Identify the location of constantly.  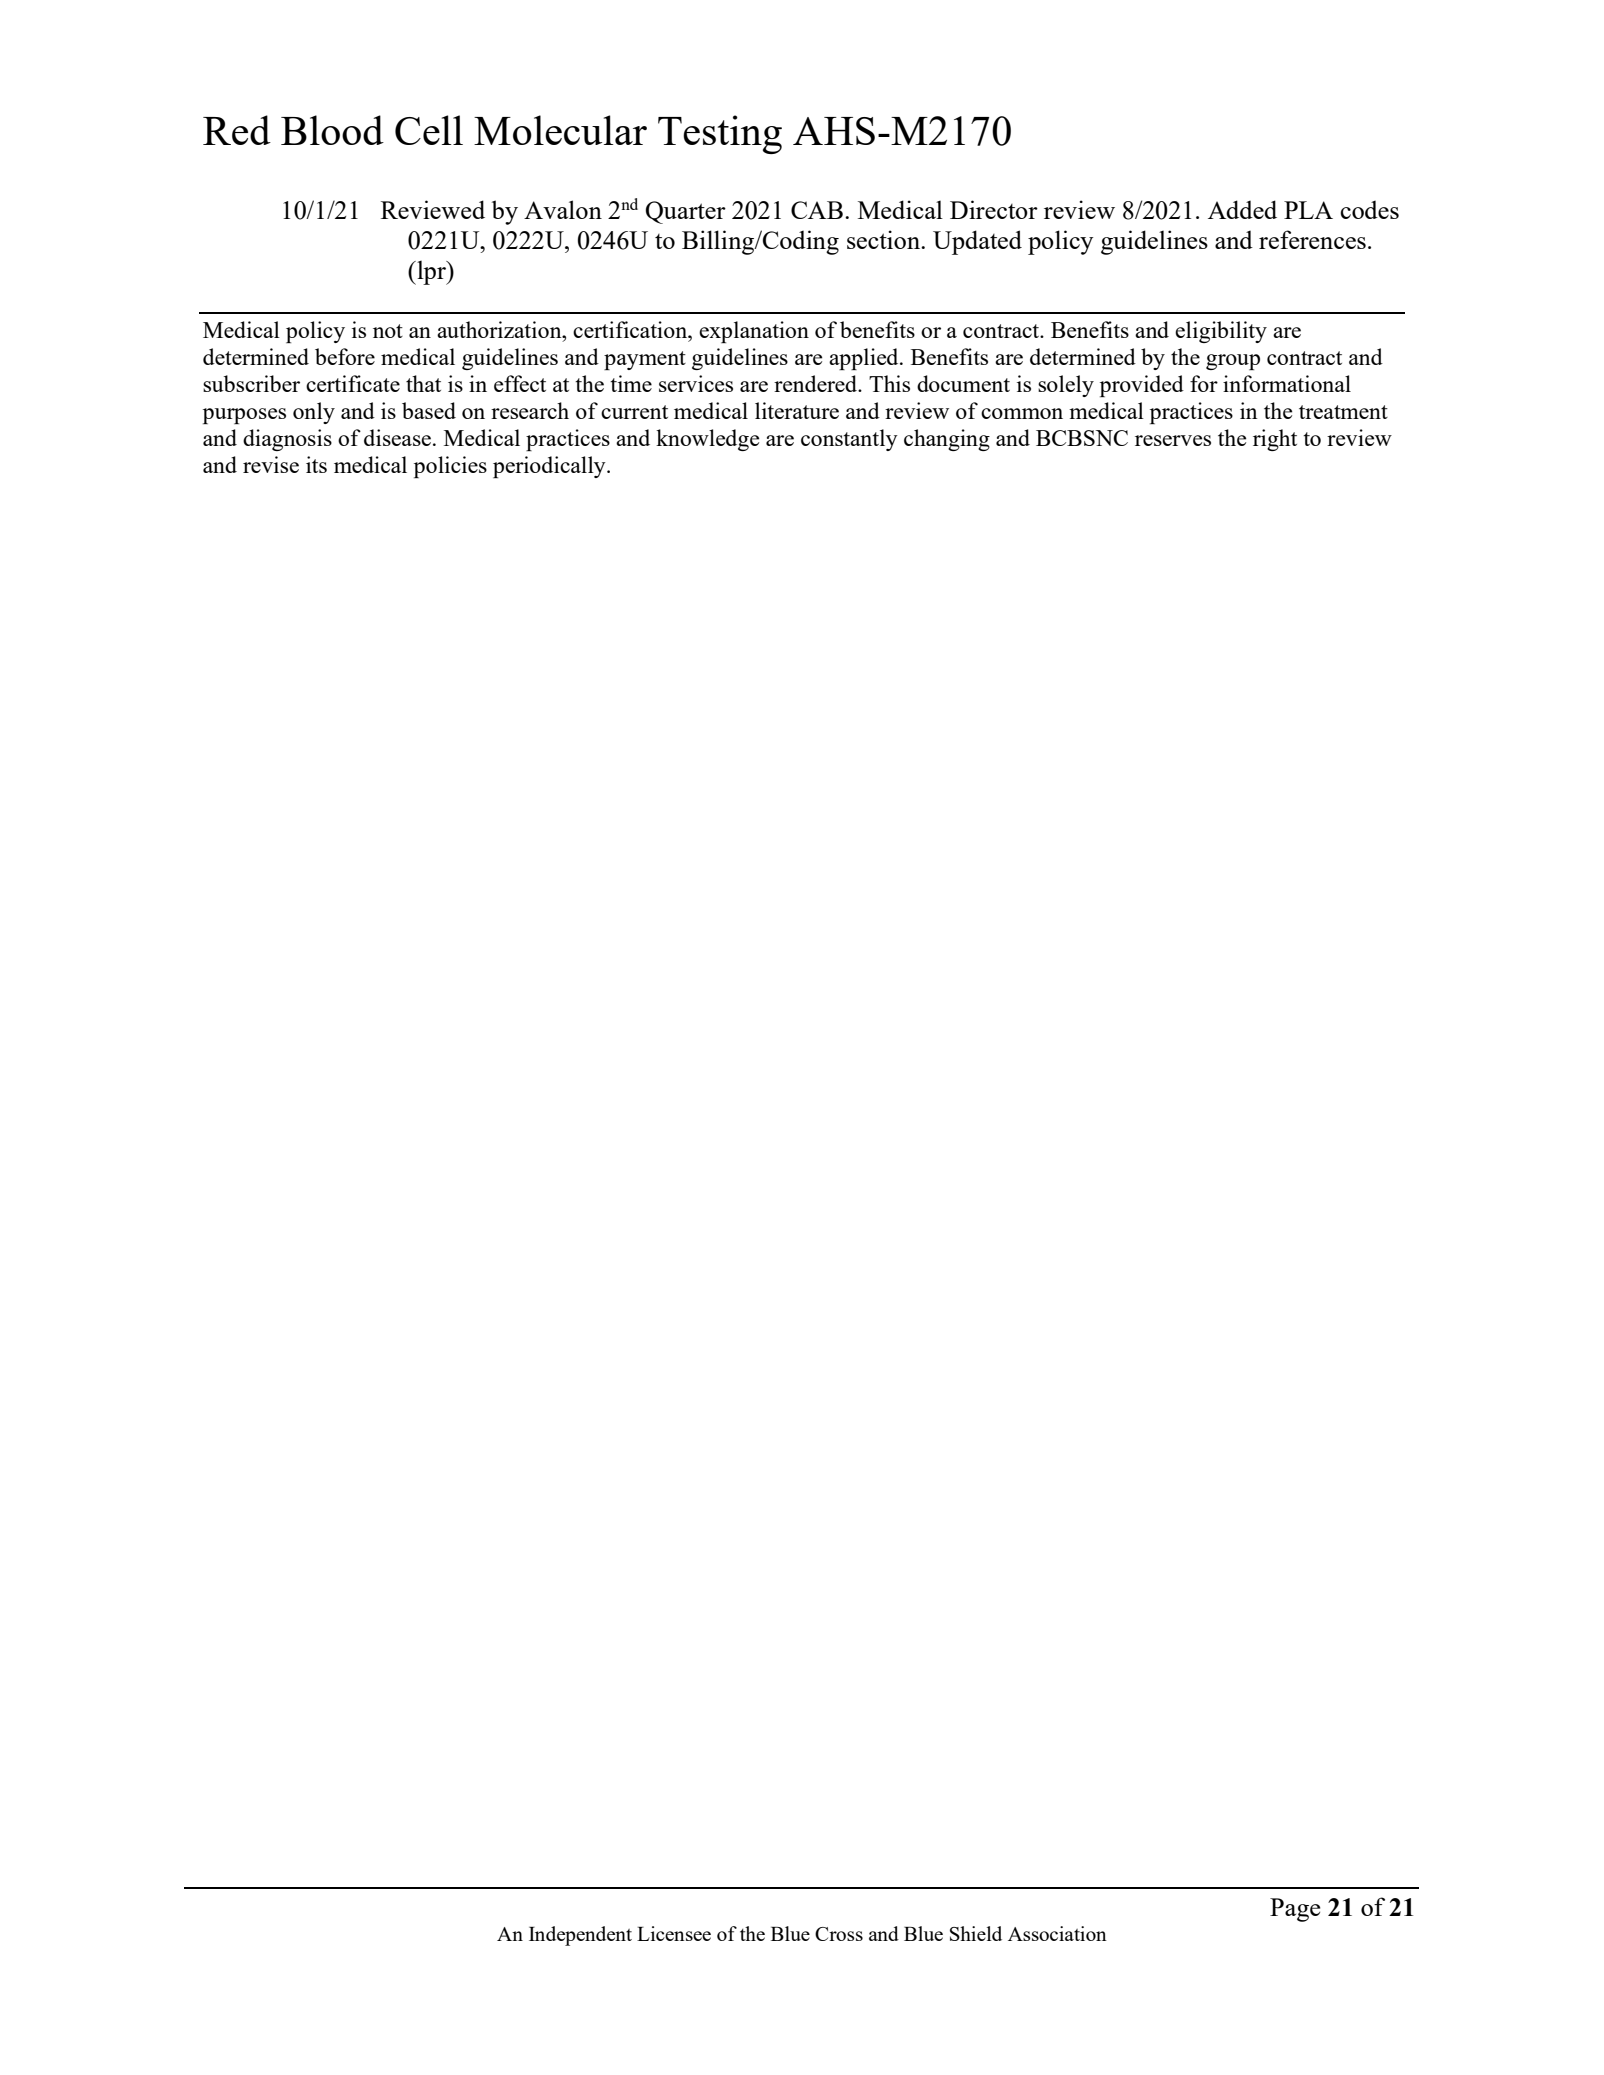
(849, 440).
